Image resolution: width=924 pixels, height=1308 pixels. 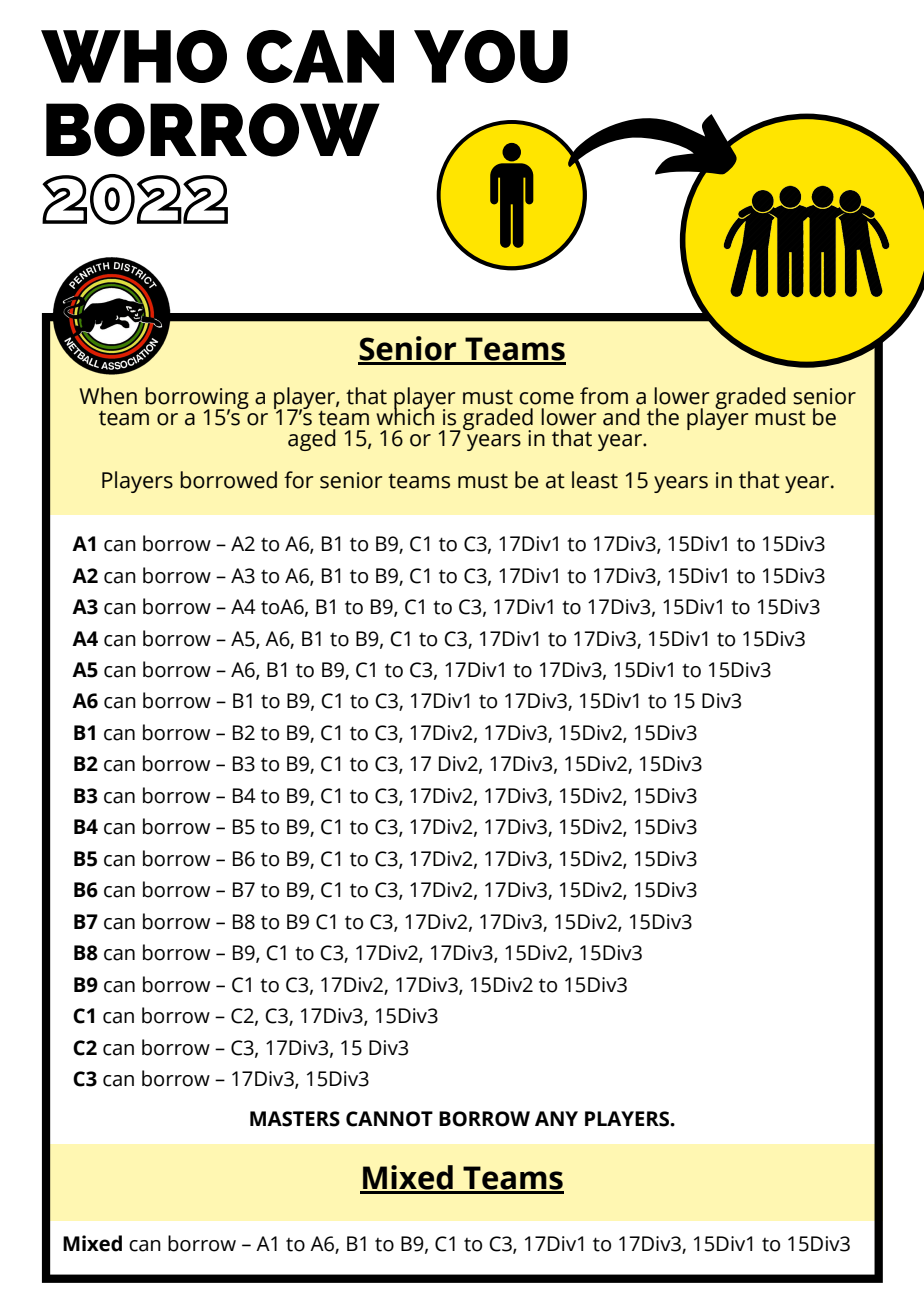 What do you see at coordinates (134, 56) in the screenshot?
I see `WHO` at bounding box center [134, 56].
